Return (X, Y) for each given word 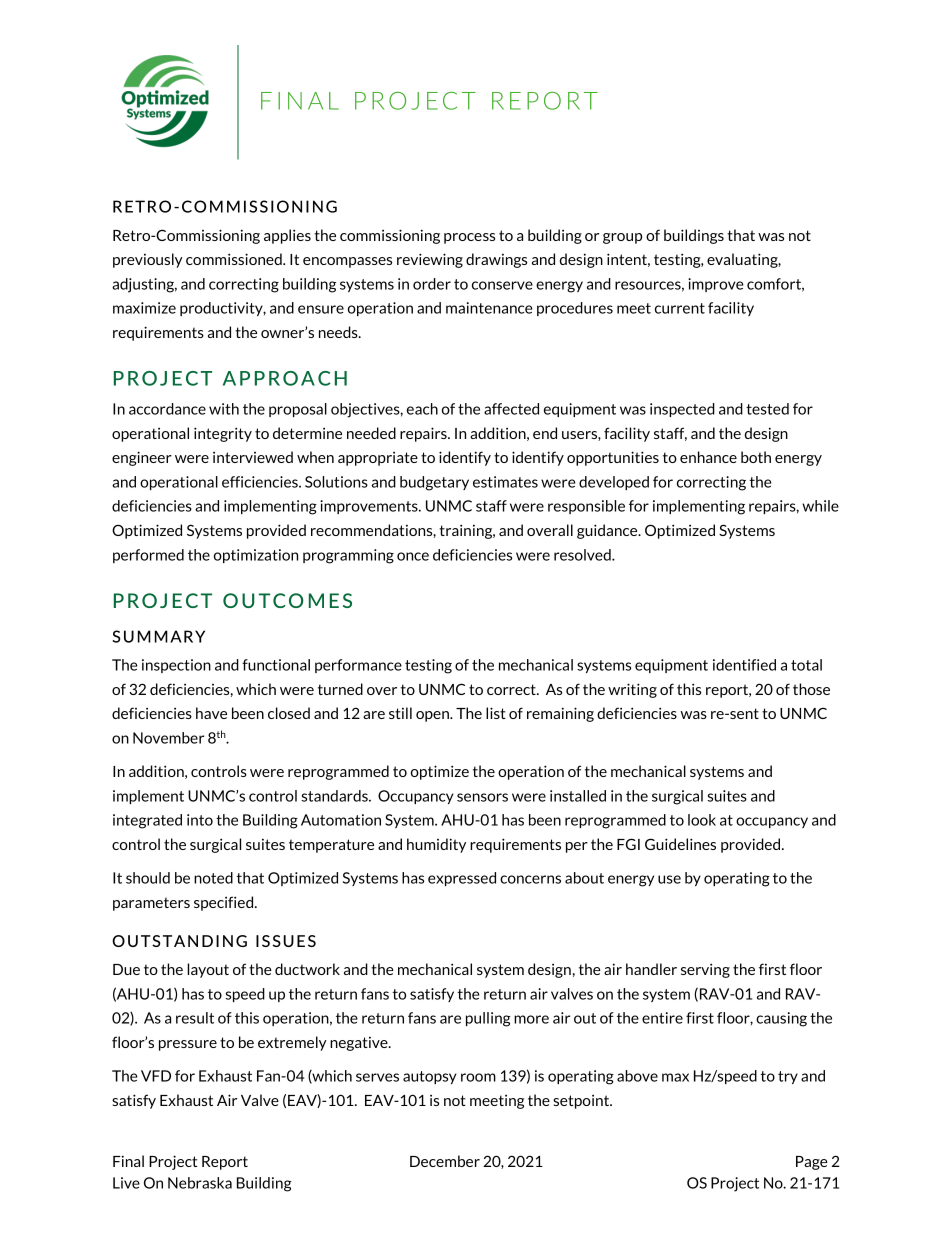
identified (744, 665)
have (211, 713)
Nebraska (200, 1183)
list (496, 713)
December (445, 1161)
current (680, 308)
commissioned (235, 259)
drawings (496, 260)
